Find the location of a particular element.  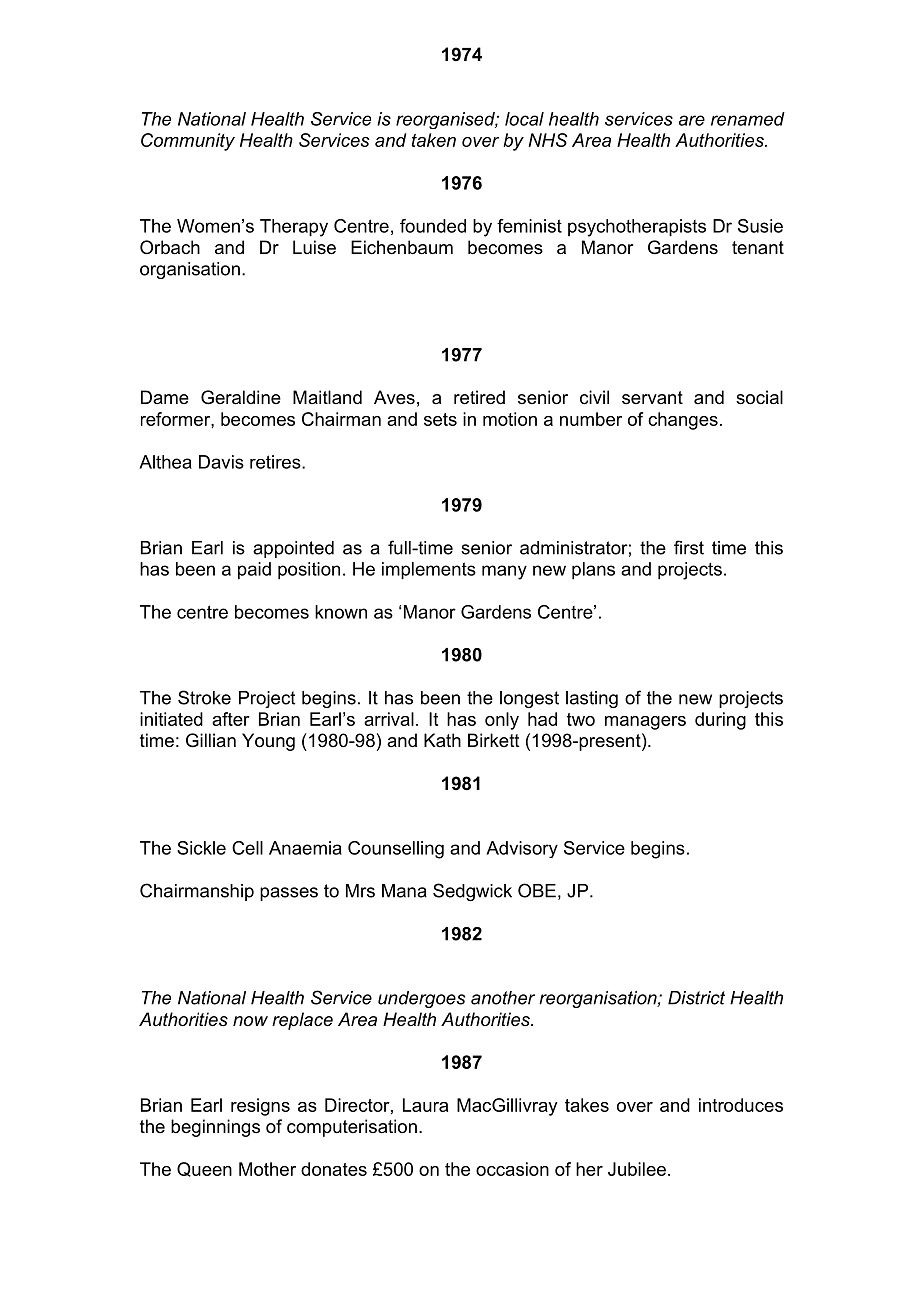

Stroke is located at coordinates (204, 697).
